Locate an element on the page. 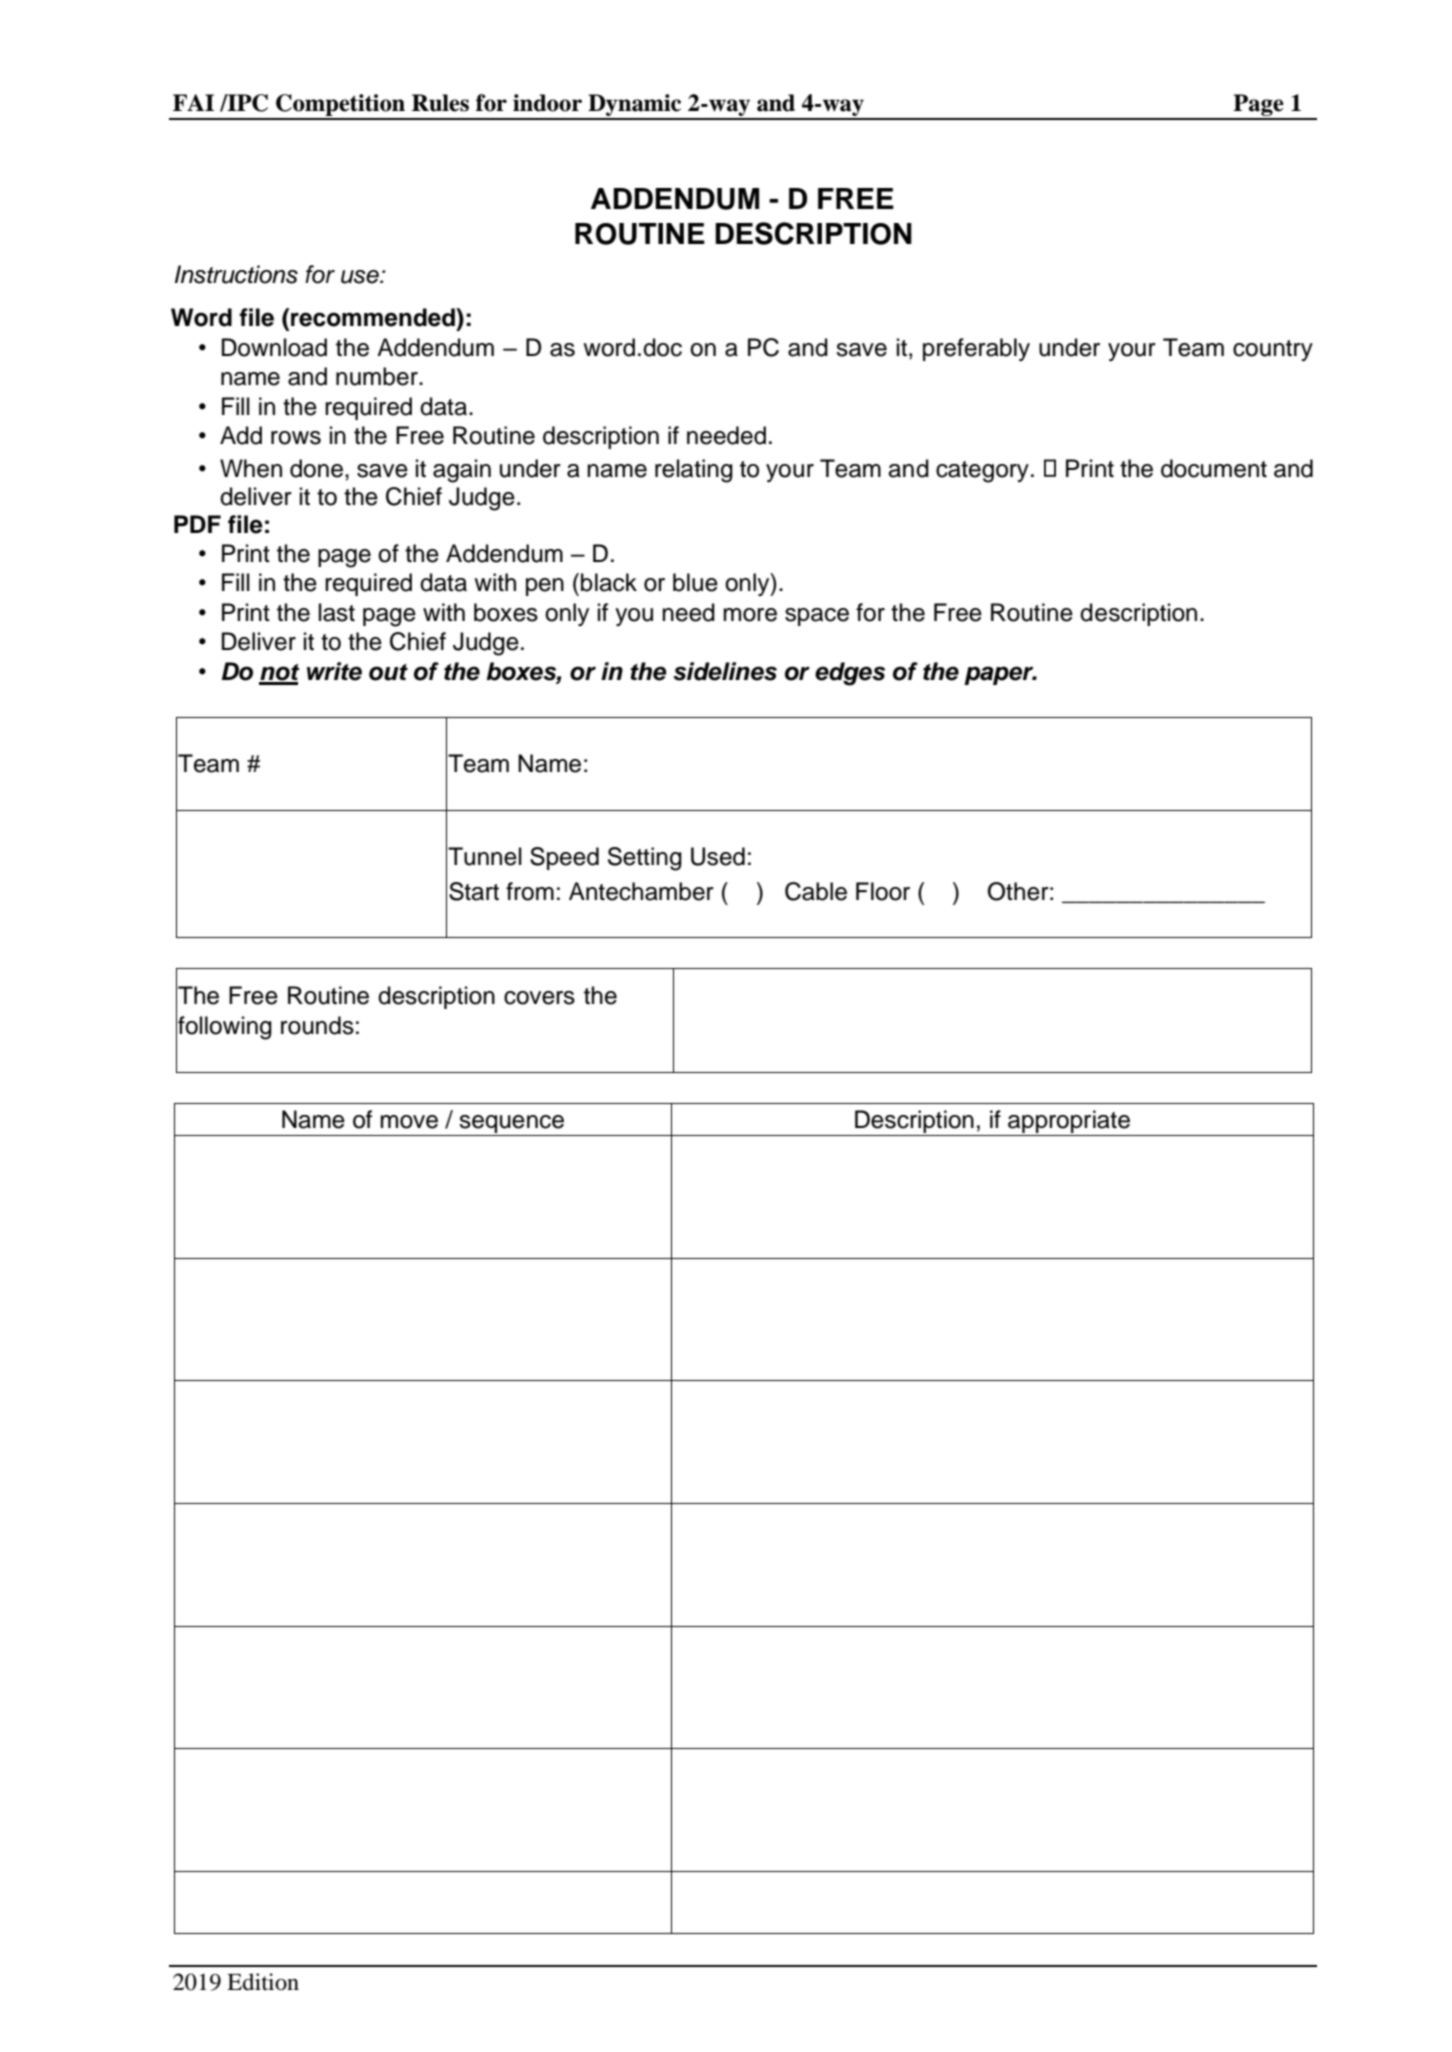 This page has height=2052, width=1452. Competition is located at coordinates (340, 106).
